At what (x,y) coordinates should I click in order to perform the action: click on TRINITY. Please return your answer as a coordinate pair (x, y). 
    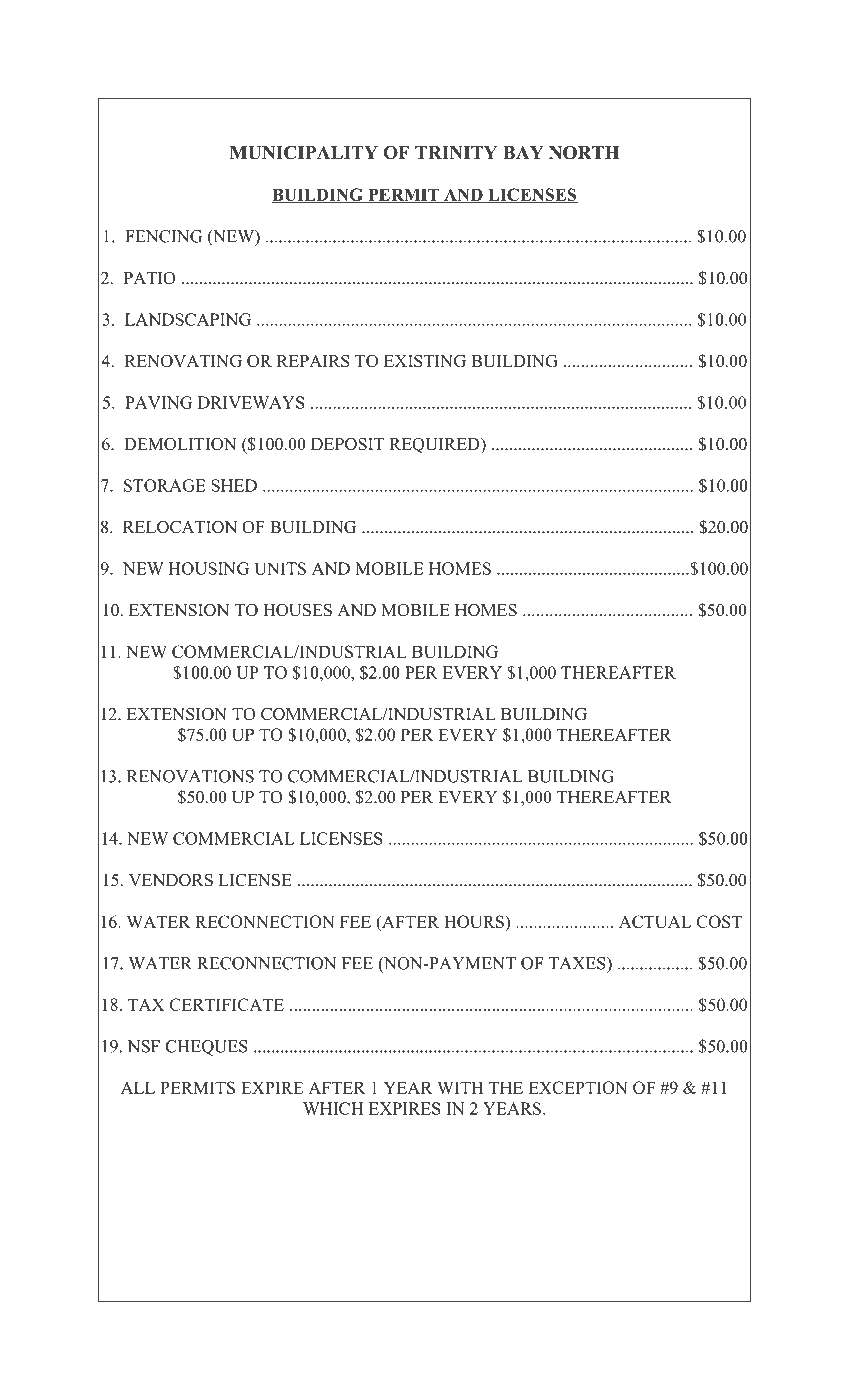
    Looking at the image, I should click on (456, 152).
